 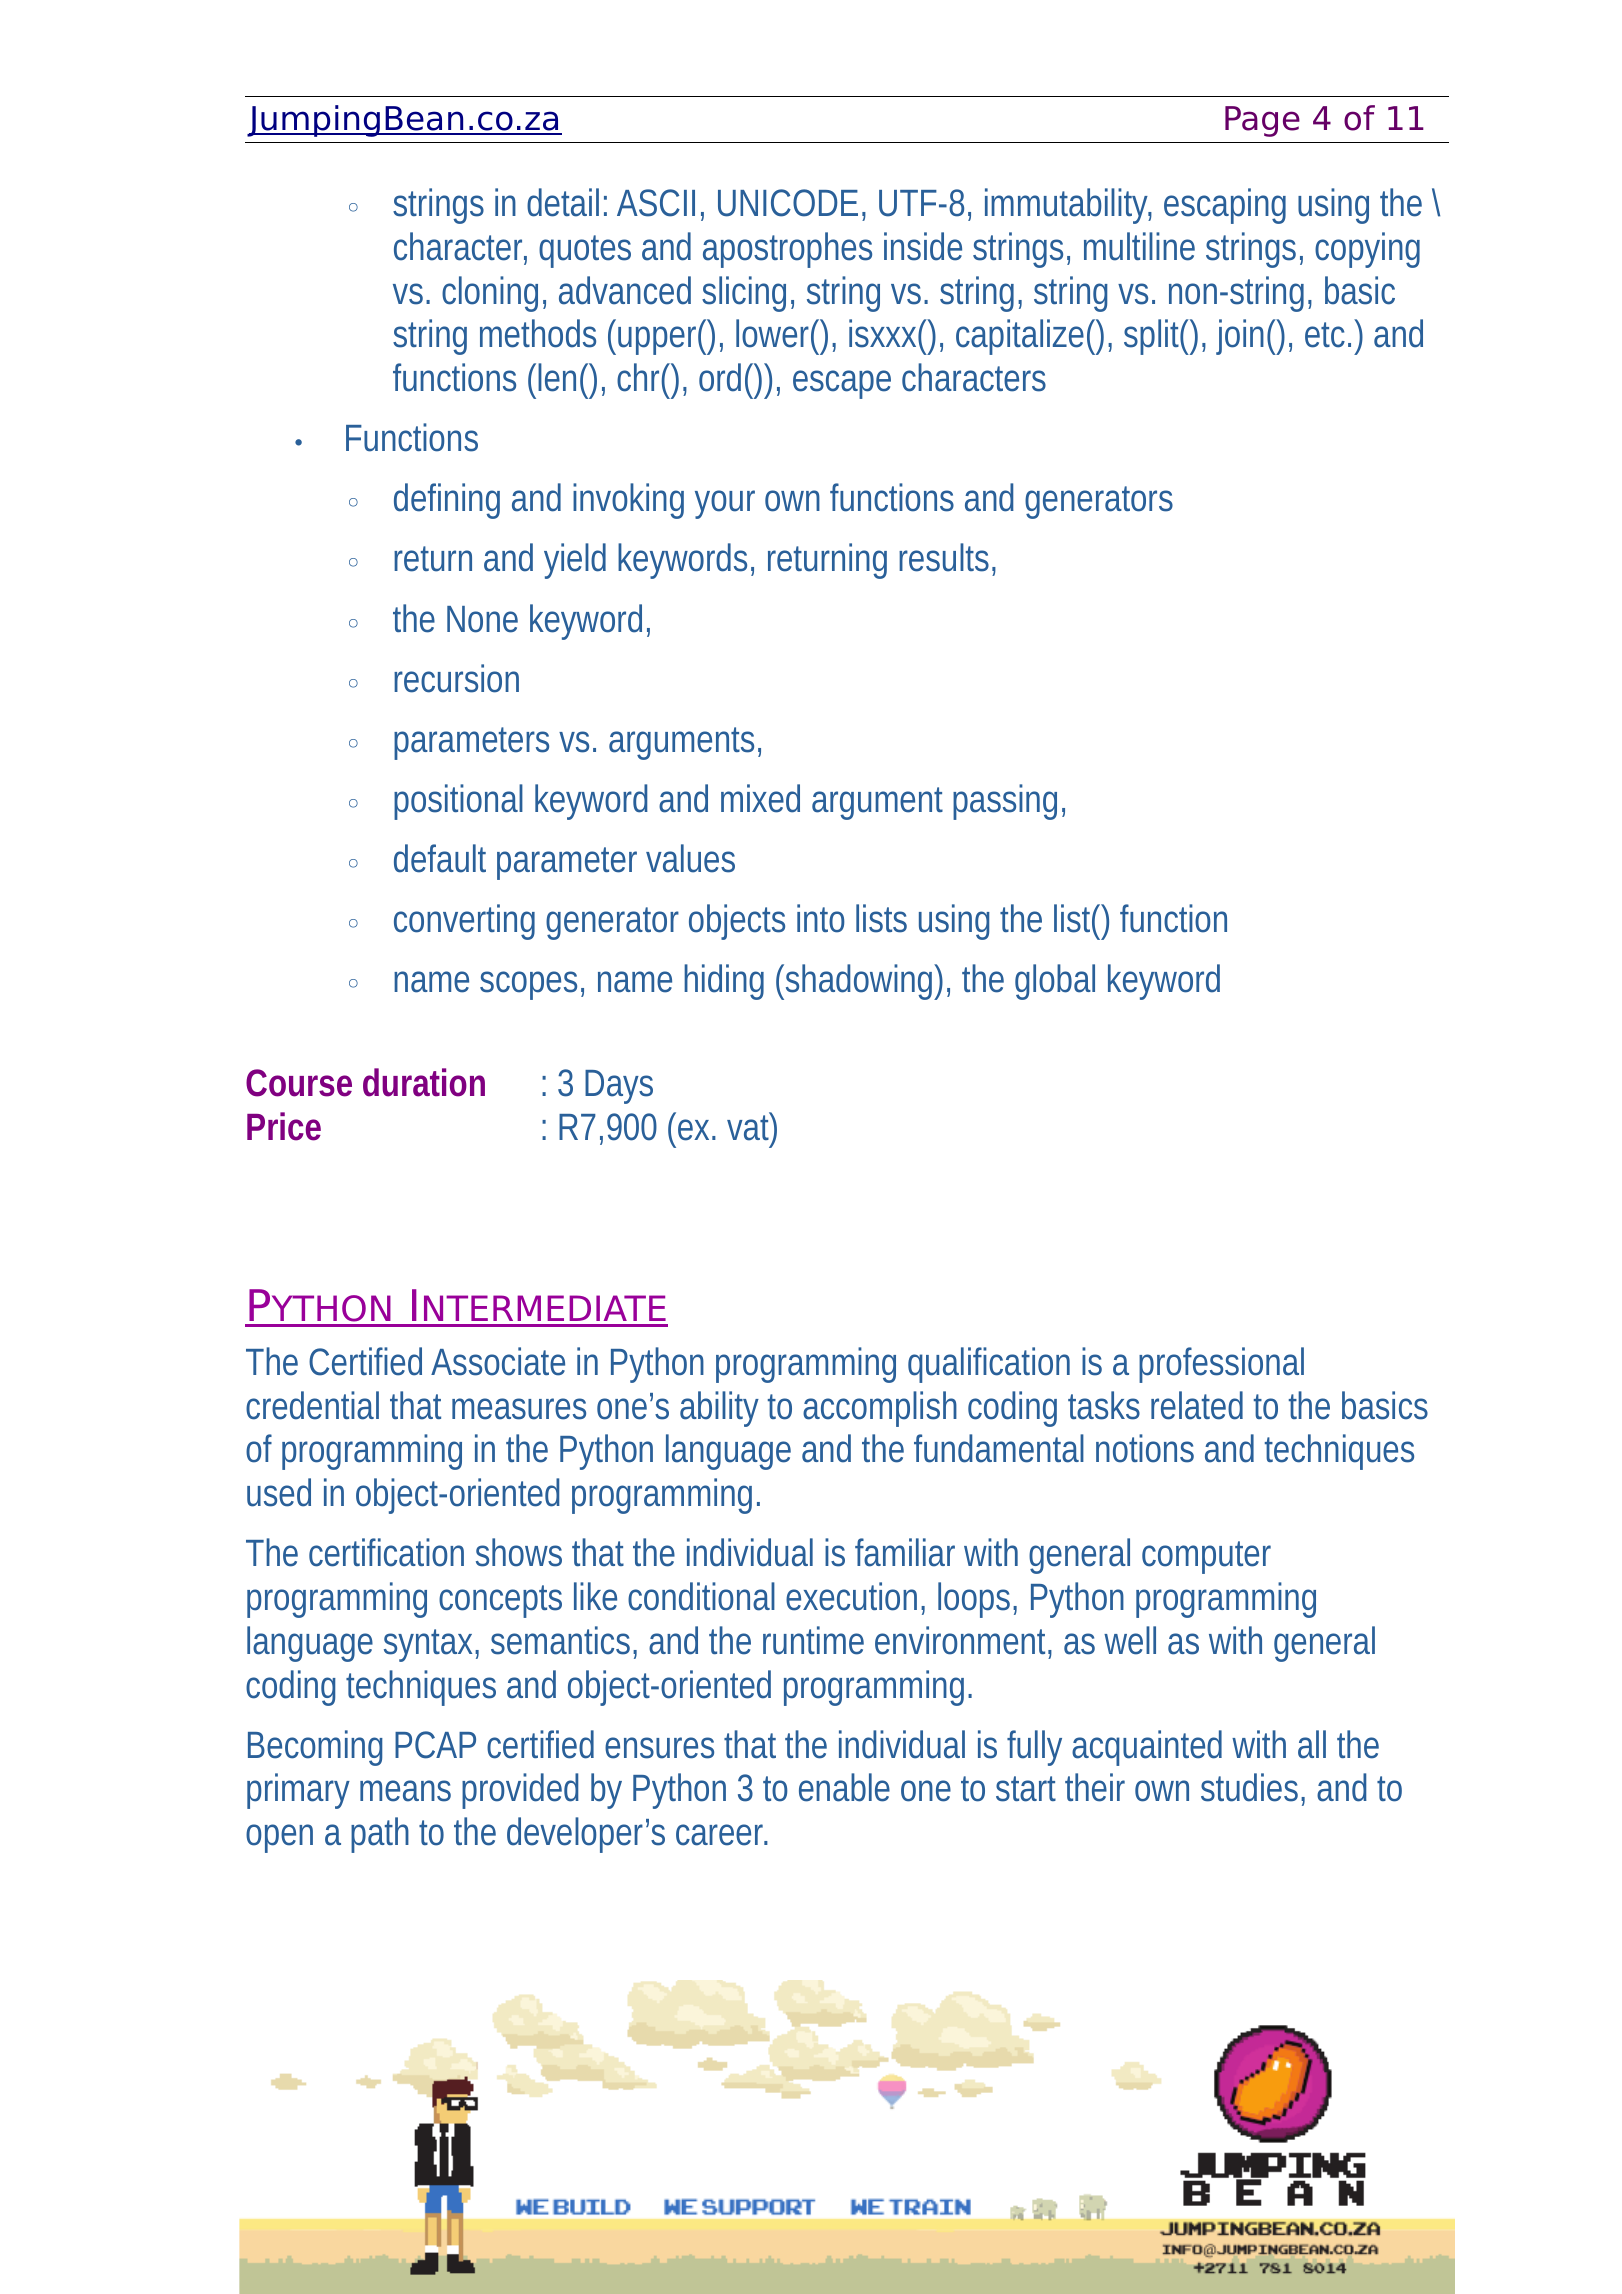 What do you see at coordinates (859, 982) in the page?
I see `shadowing` at bounding box center [859, 982].
